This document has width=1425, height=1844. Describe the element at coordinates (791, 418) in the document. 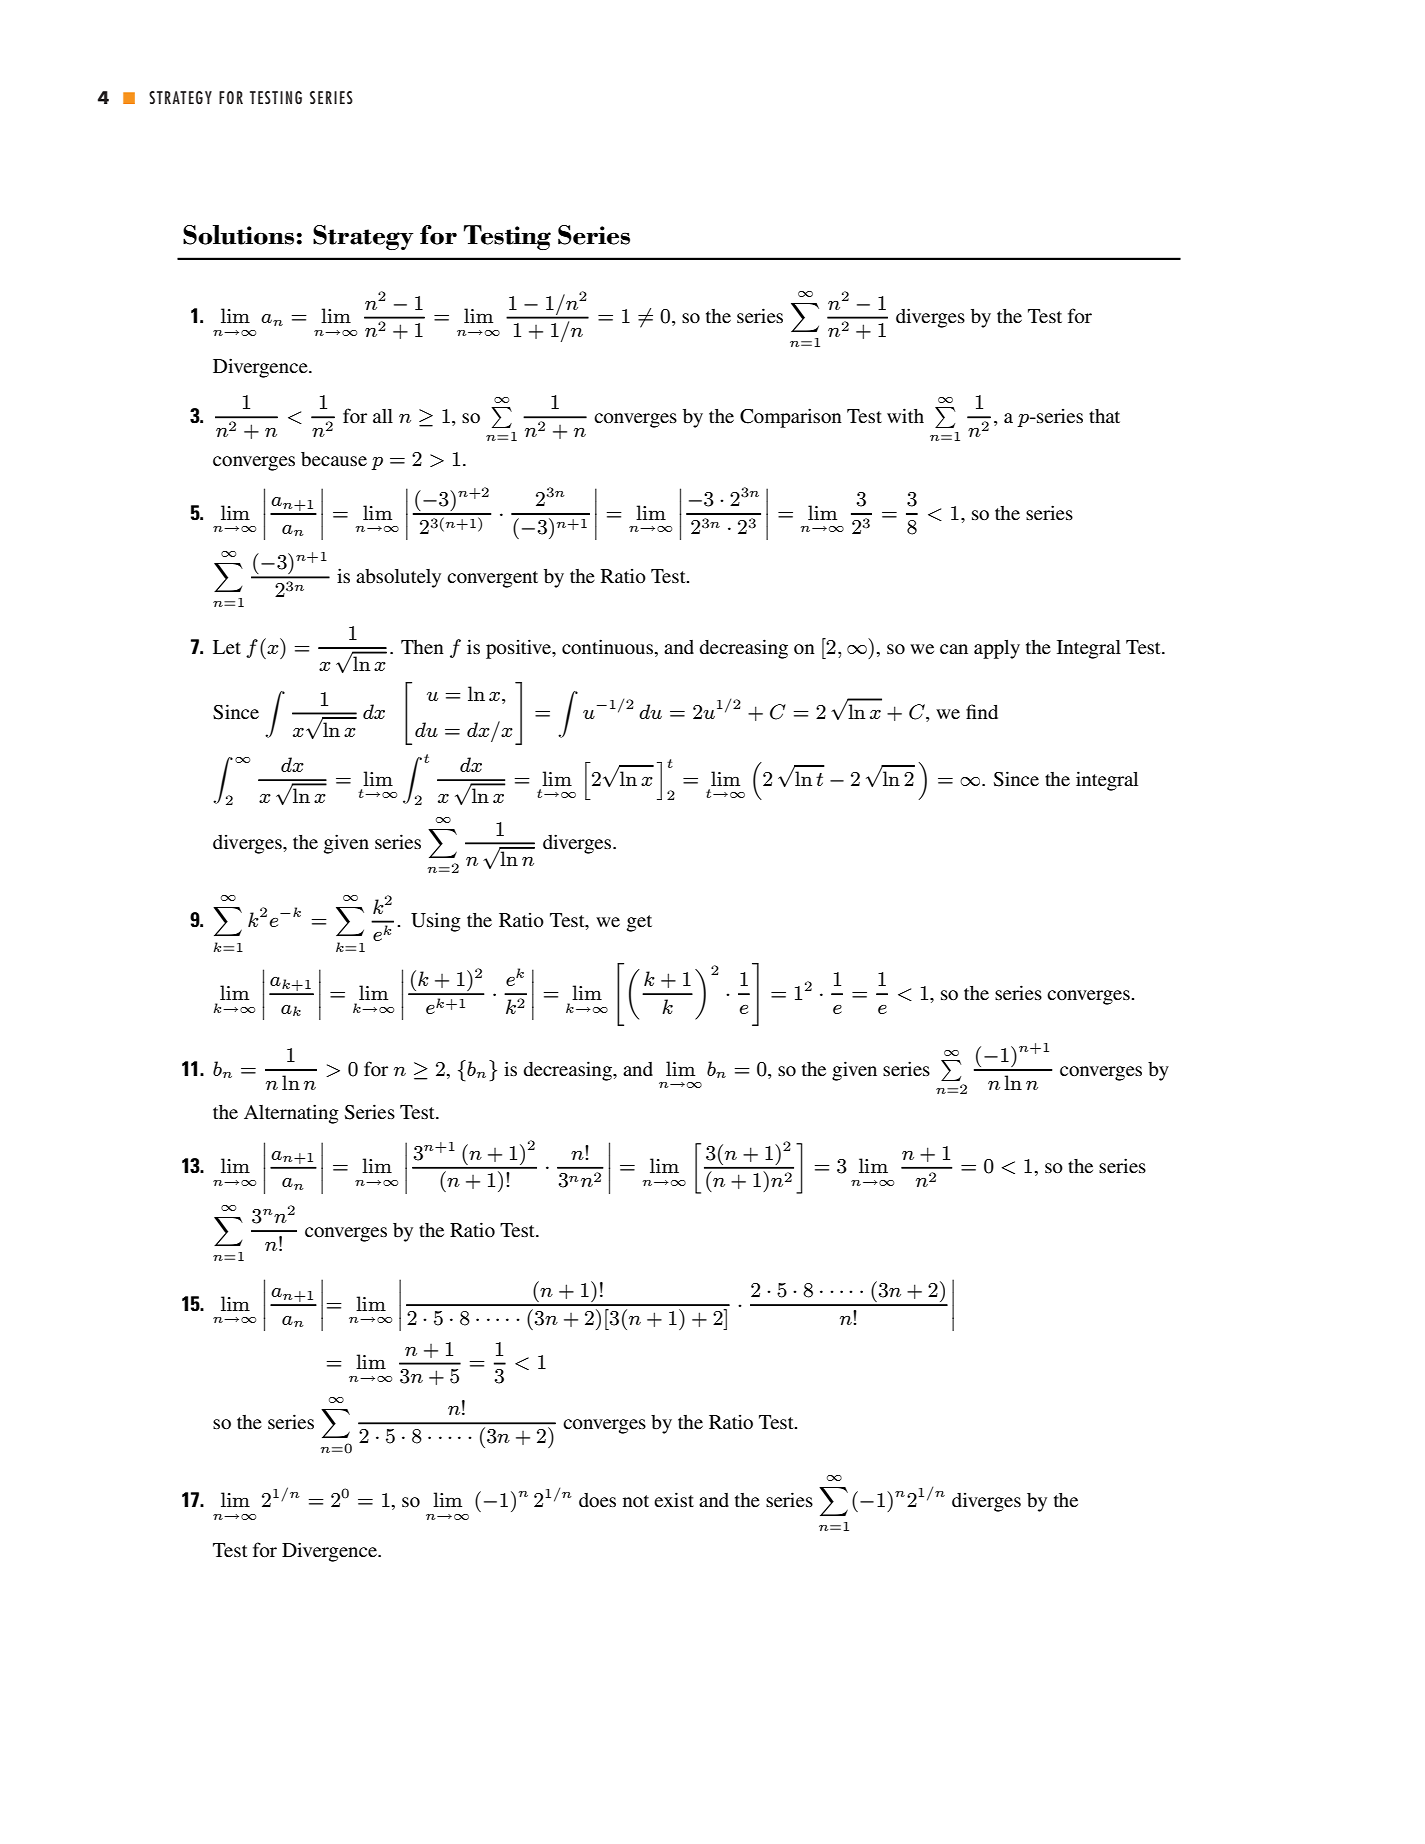

I see `Comparison` at that location.
